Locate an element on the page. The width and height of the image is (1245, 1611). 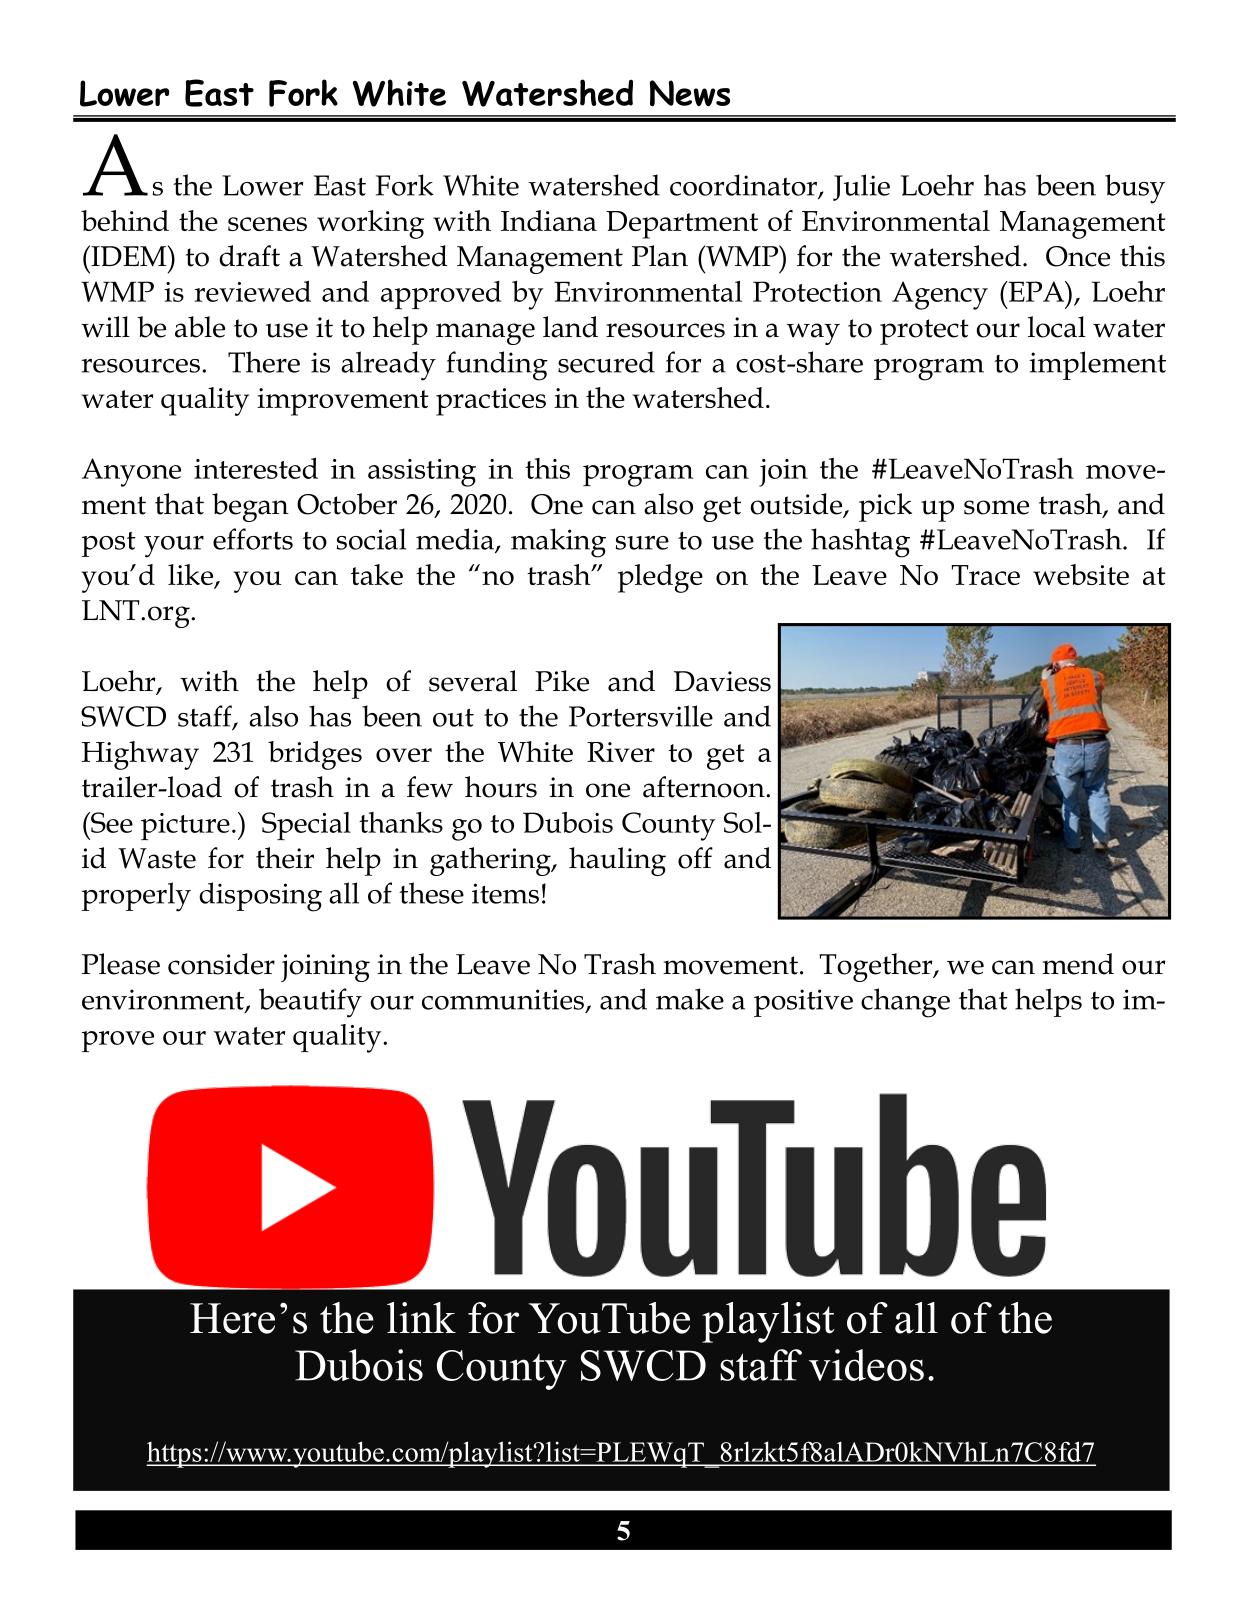
change is located at coordinates (905, 1003).
